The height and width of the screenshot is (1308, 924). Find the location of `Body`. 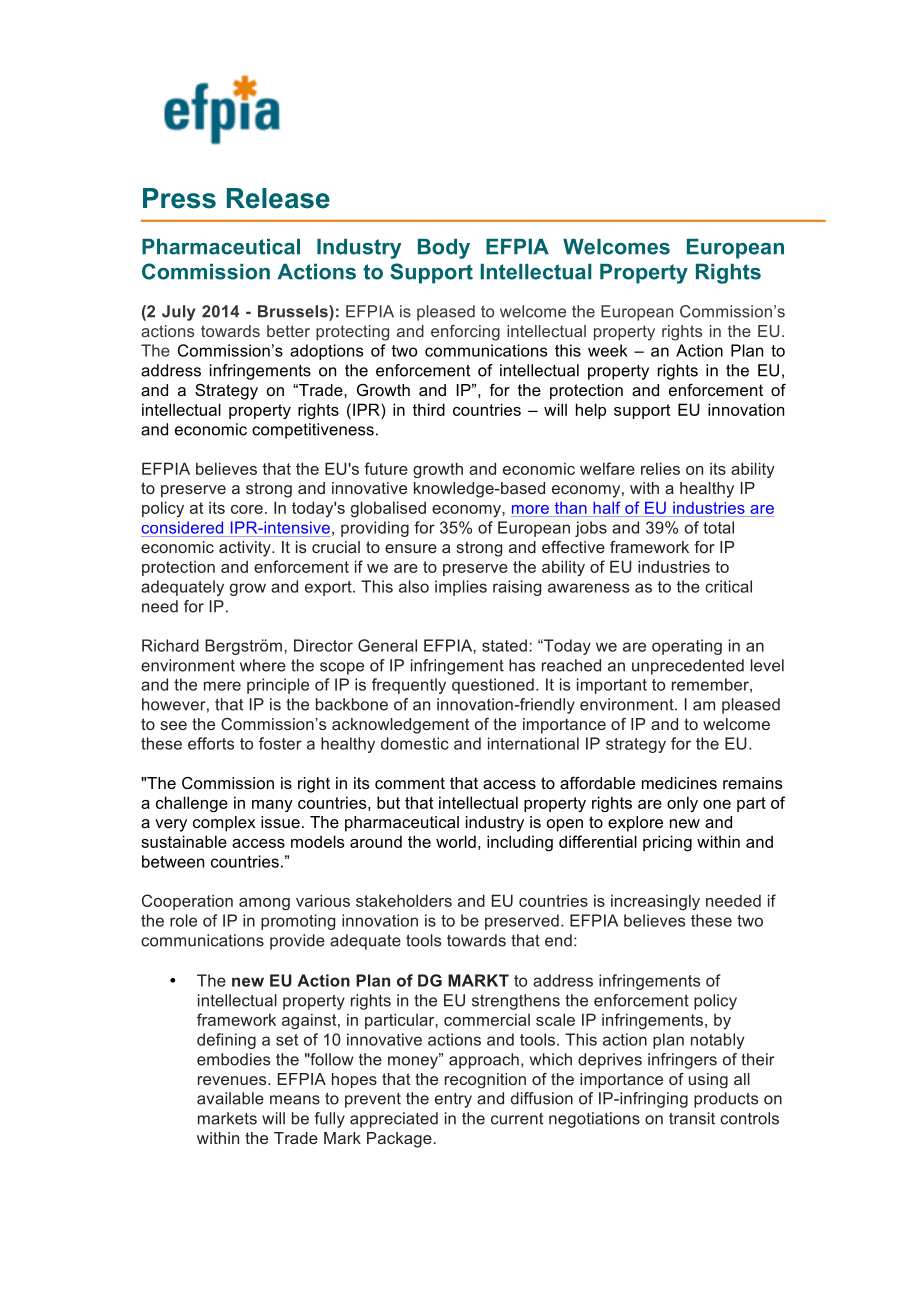

Body is located at coordinates (444, 249).
